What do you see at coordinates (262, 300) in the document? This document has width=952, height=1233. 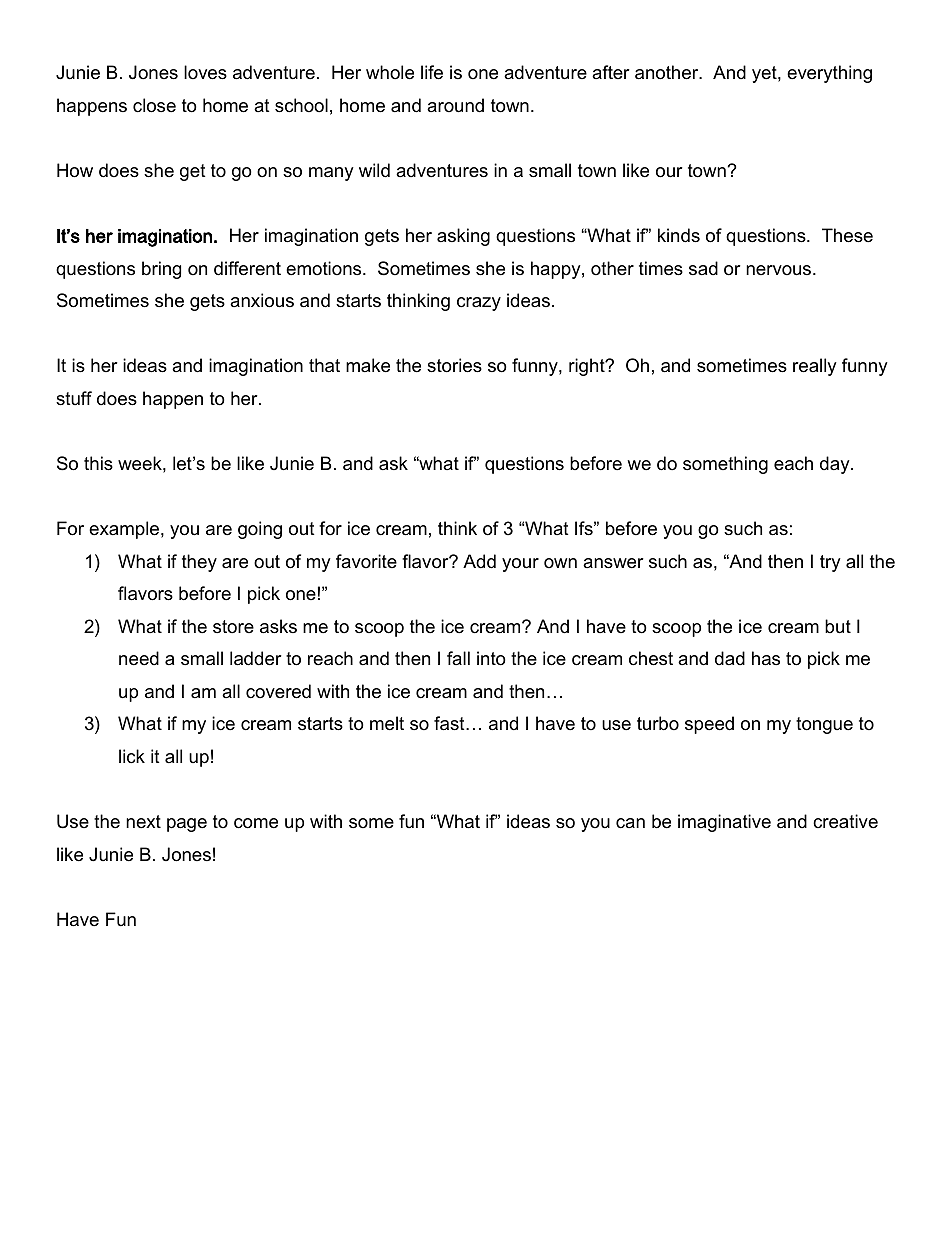 I see `anxious` at bounding box center [262, 300].
